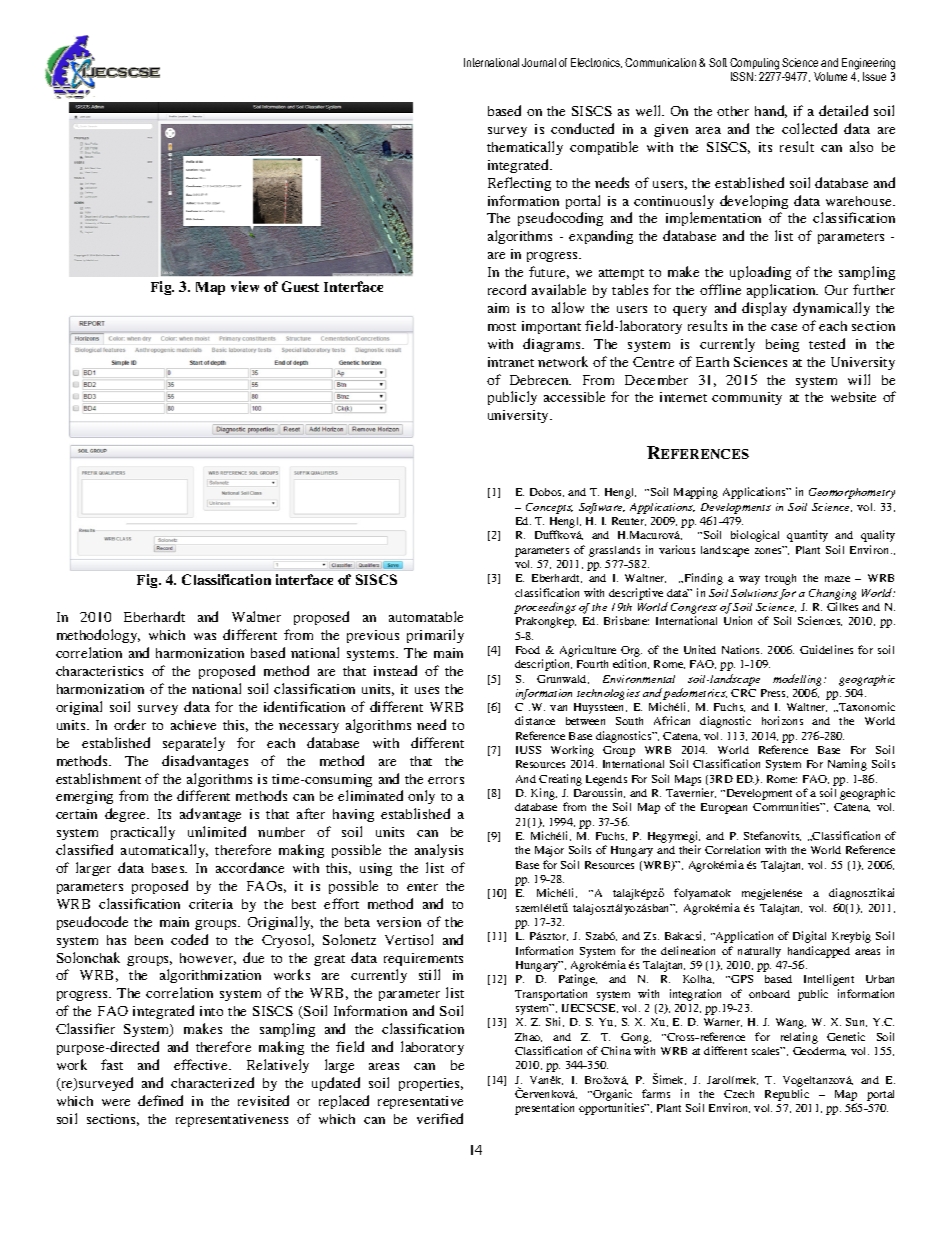  Describe the element at coordinates (205, 636) in the screenshot. I see `was` at that location.
